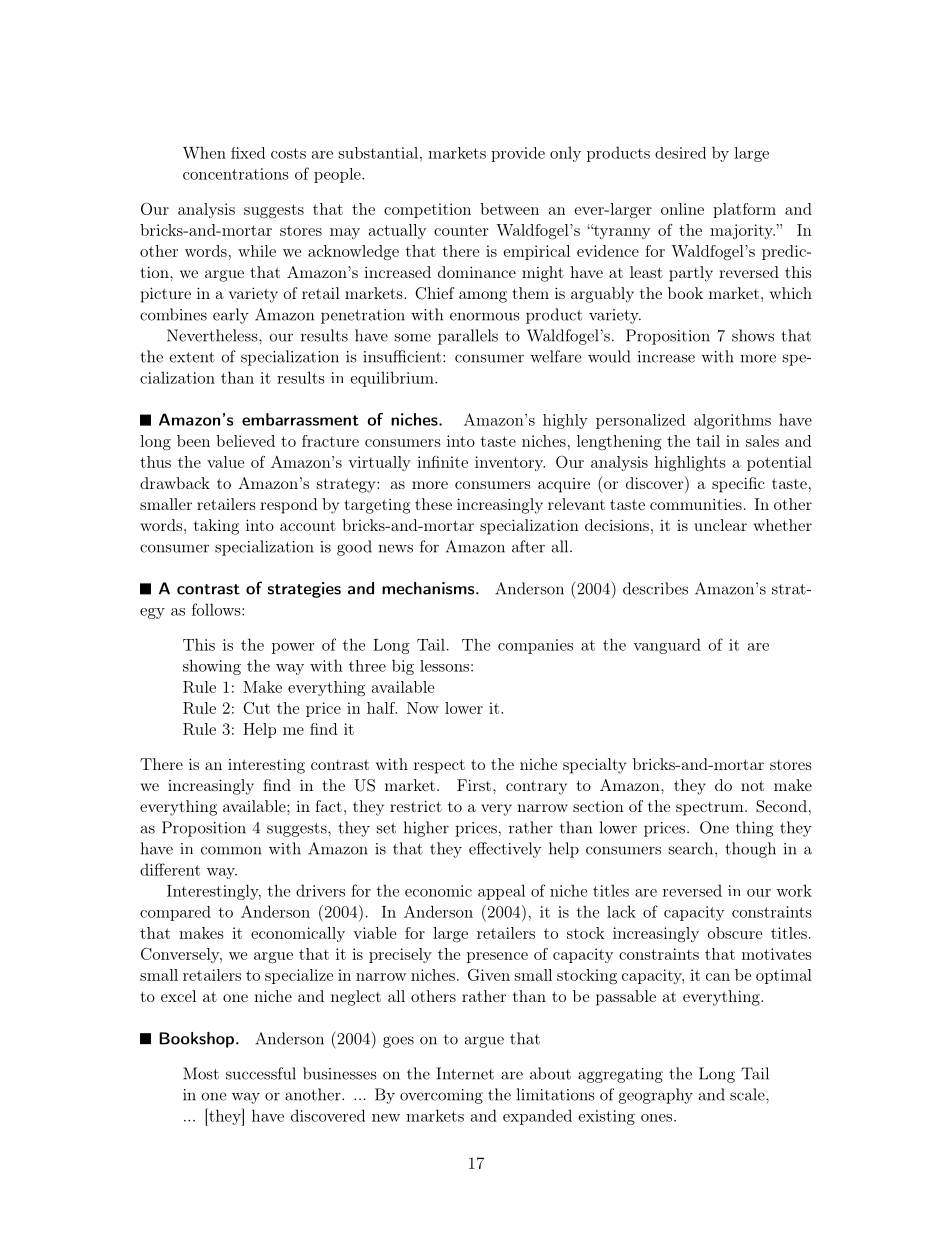 This page has width=952, height=1233. I want to click on fixed, so click(248, 153).
